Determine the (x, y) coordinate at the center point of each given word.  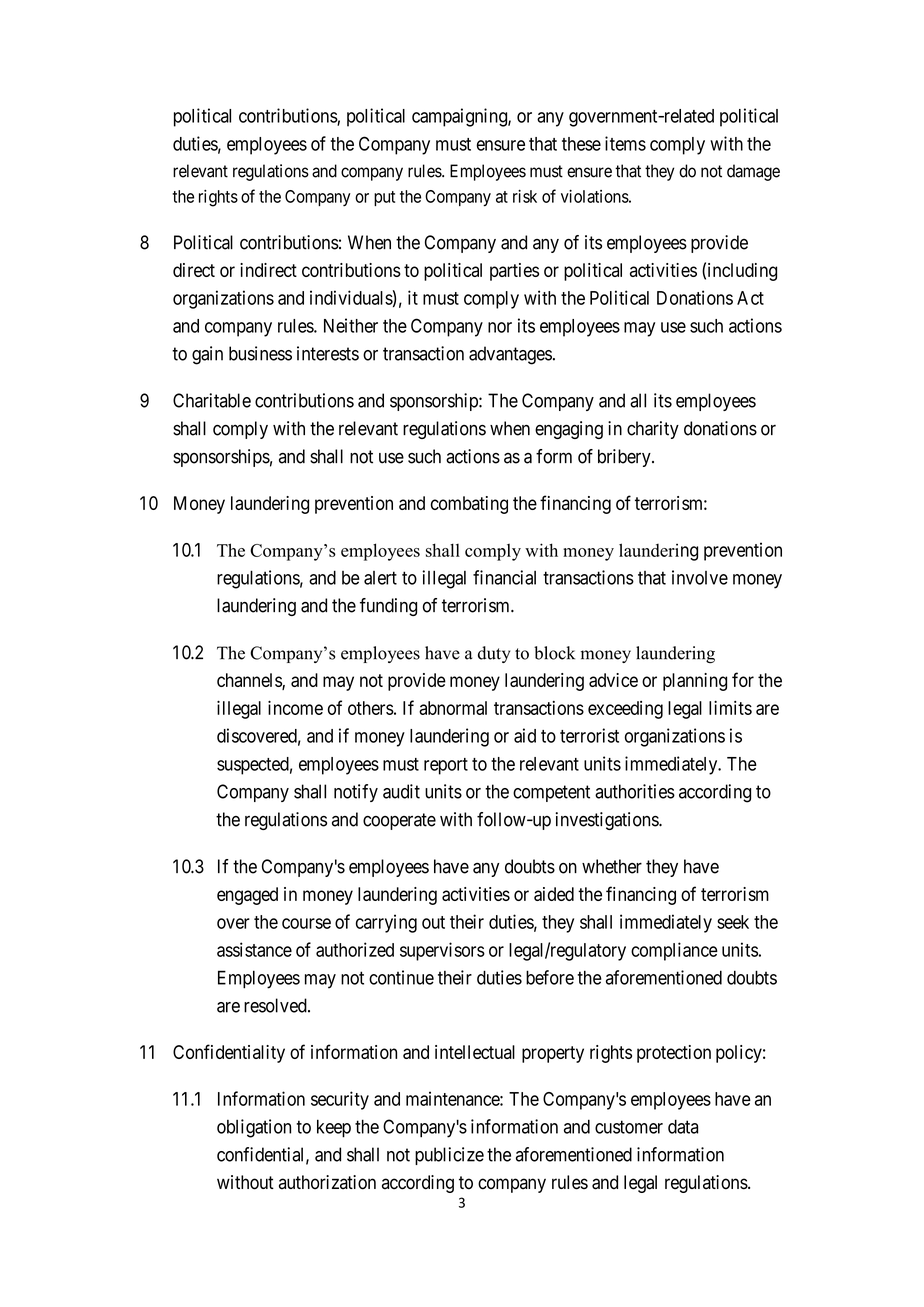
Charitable (212, 400)
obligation (254, 1128)
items (625, 143)
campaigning (460, 117)
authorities (635, 791)
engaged (247, 896)
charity (653, 430)
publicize (449, 1156)
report (446, 766)
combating (469, 505)
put (384, 198)
